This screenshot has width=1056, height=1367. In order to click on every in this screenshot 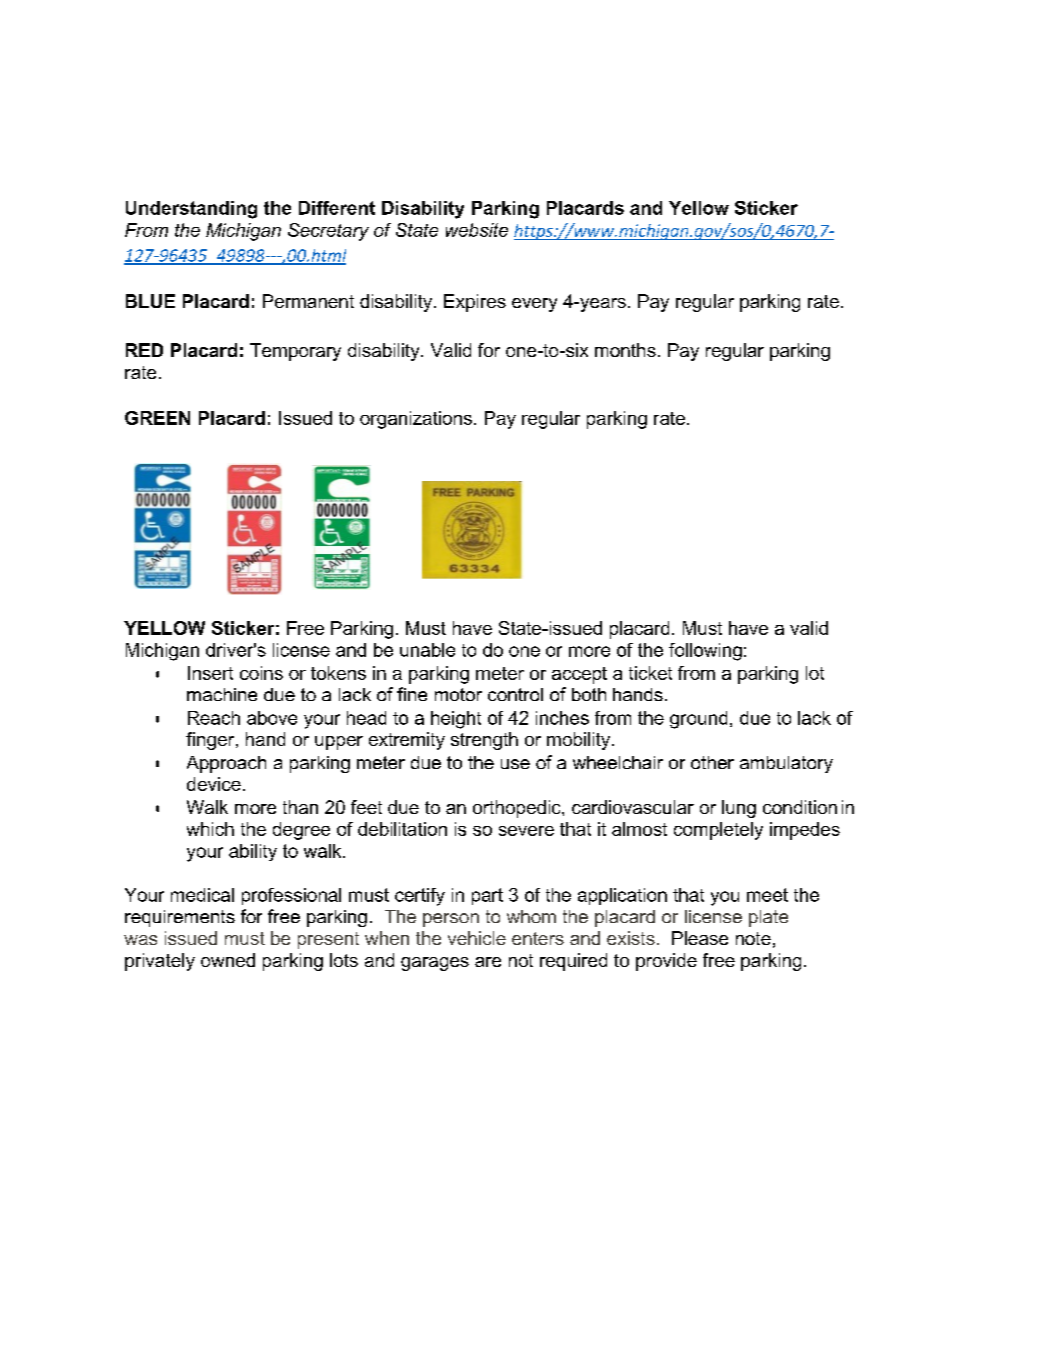, I will do `click(534, 305)`.
